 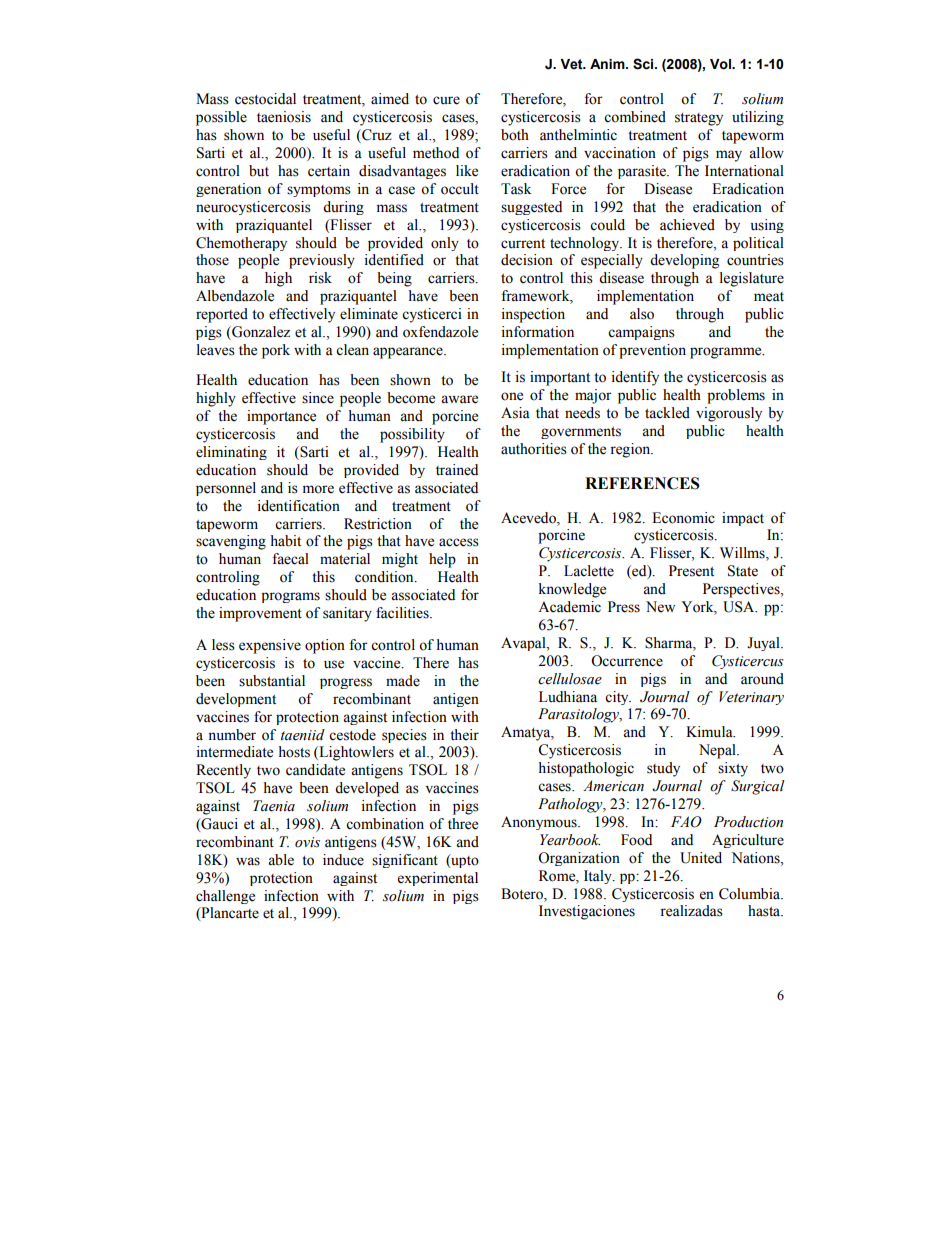 I want to click on trained, so click(x=457, y=470).
